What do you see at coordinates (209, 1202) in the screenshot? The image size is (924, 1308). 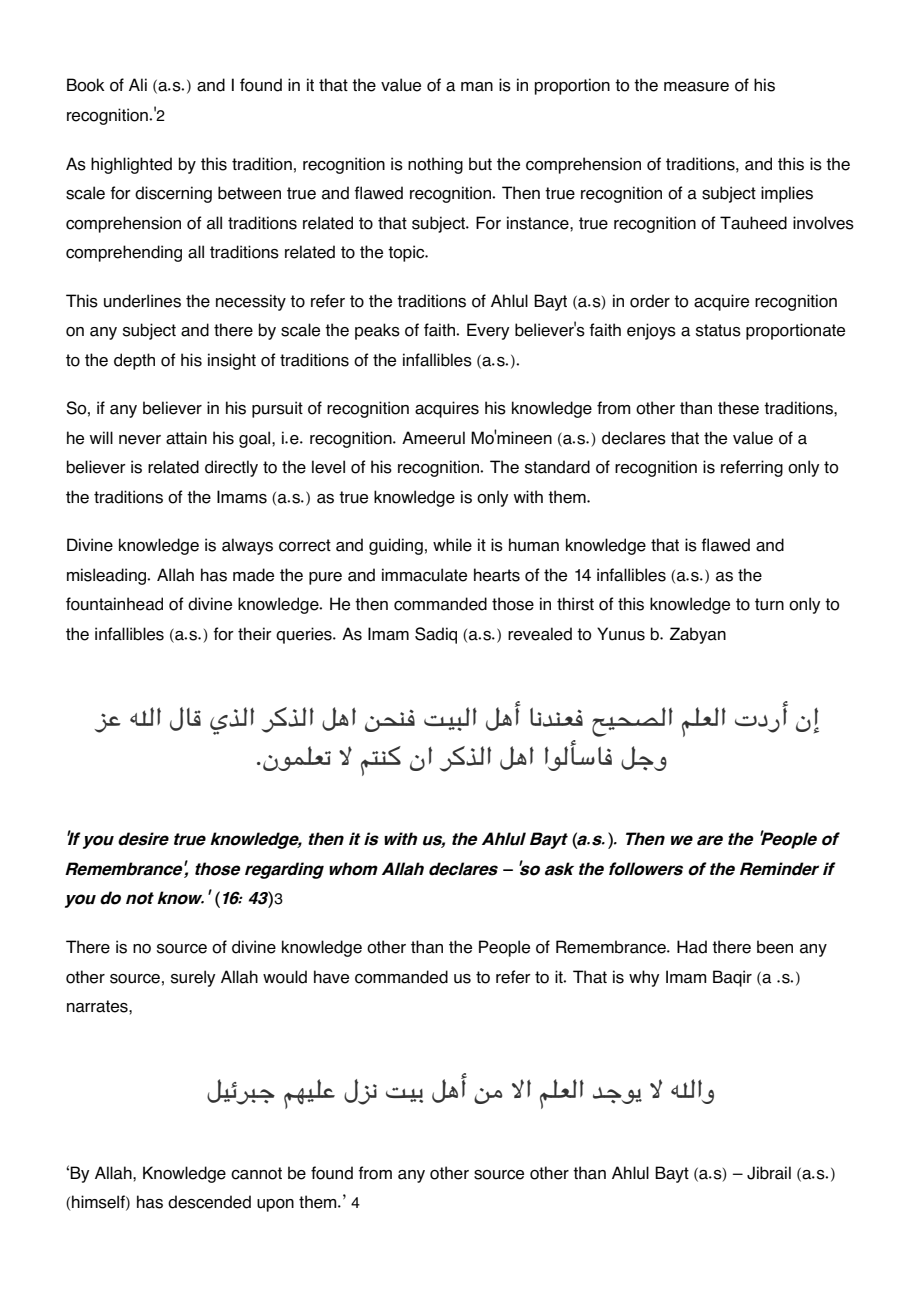 I see `descended` at bounding box center [209, 1202].
